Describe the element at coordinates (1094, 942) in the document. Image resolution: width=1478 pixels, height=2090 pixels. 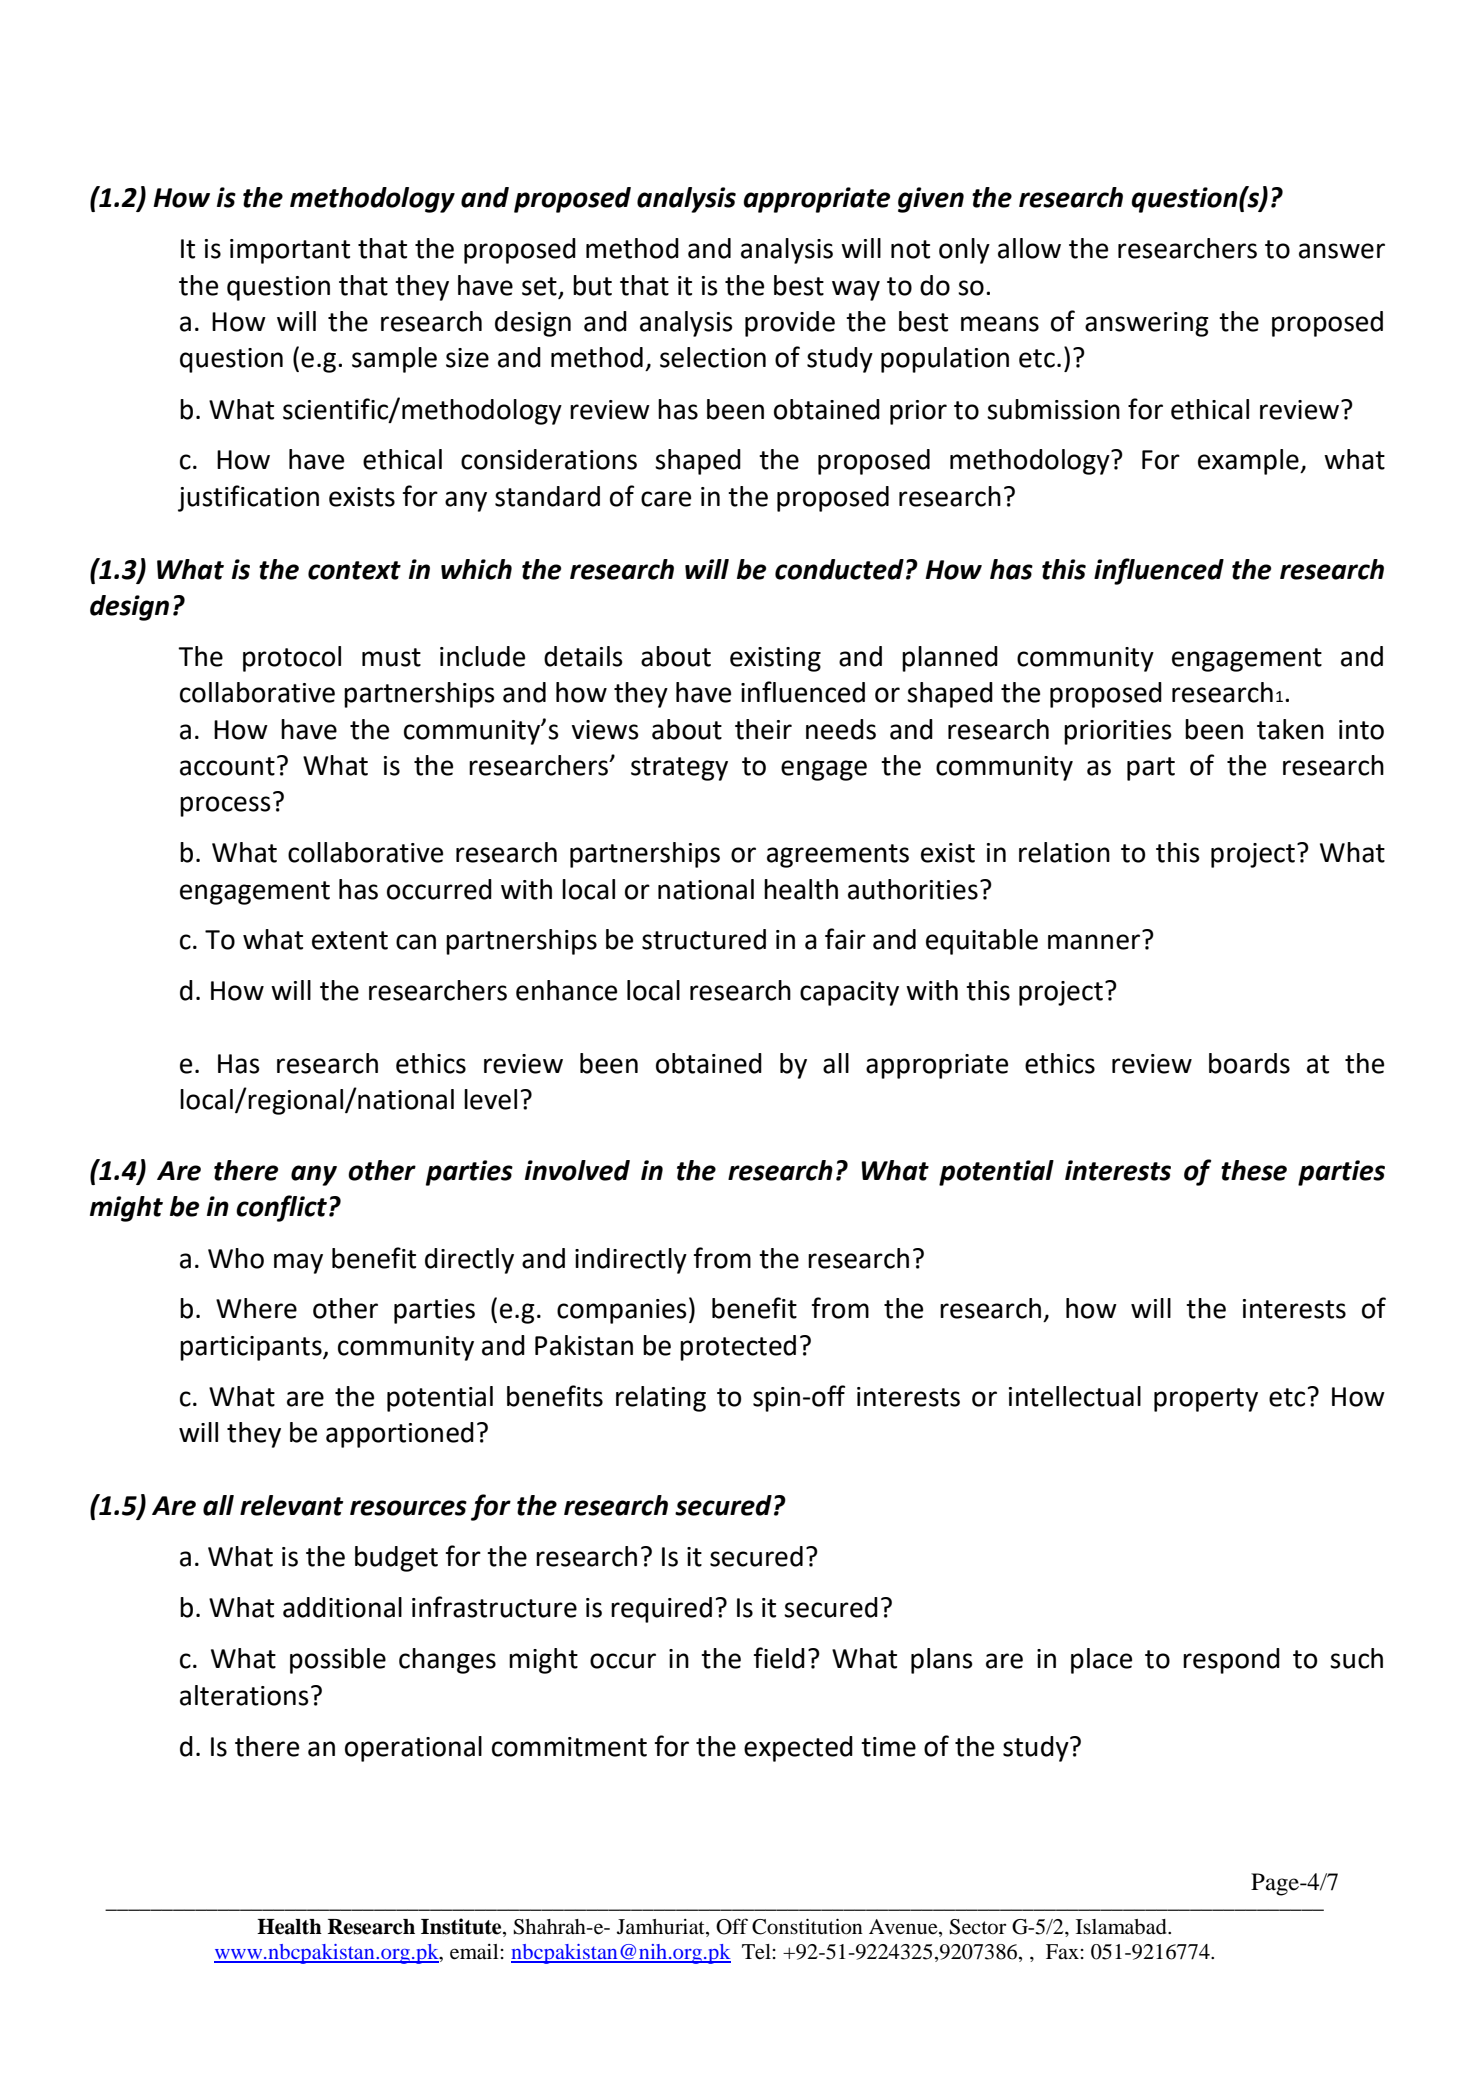
I see `manner` at that location.
